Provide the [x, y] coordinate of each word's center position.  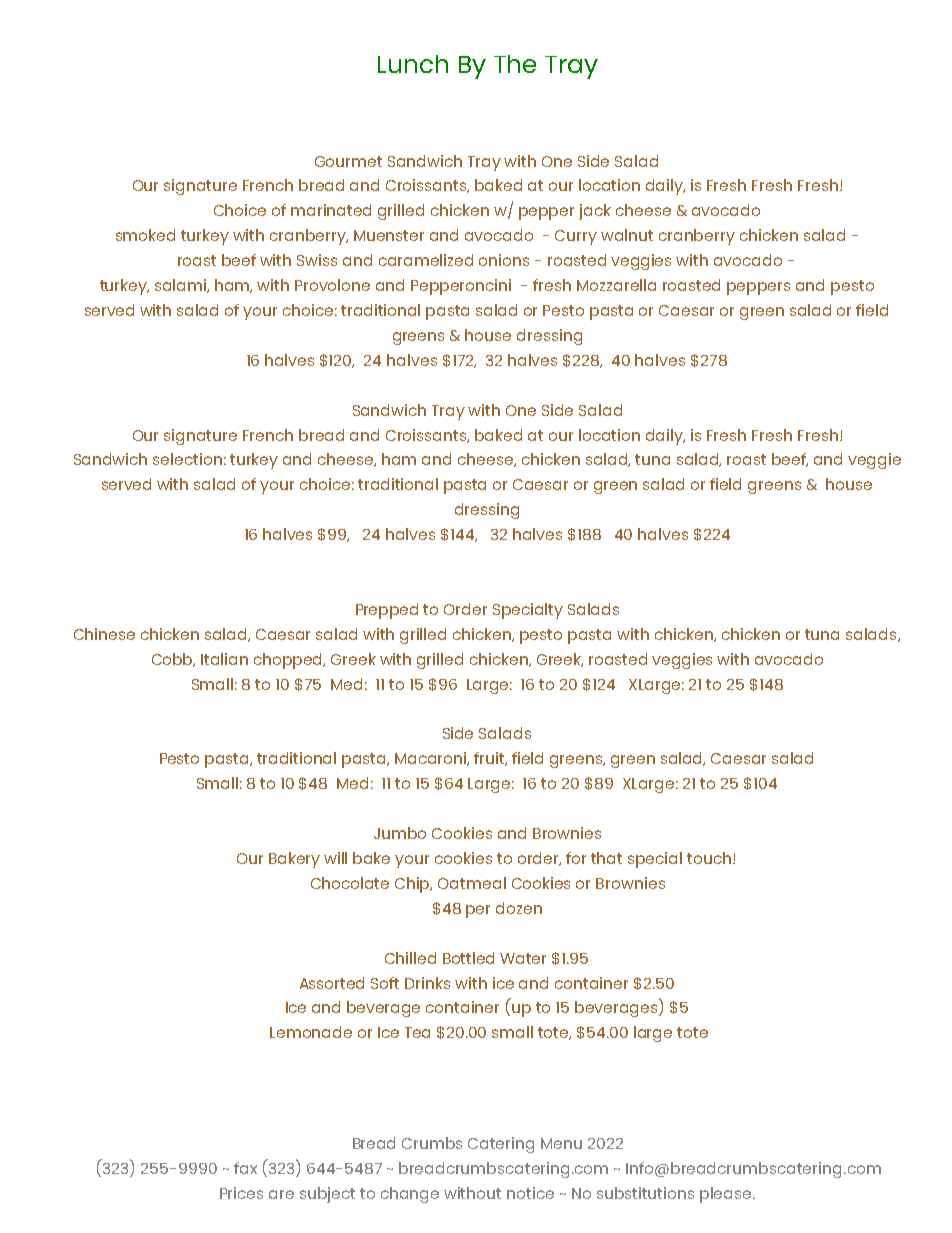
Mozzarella [616, 285]
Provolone [332, 285]
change [410, 1195]
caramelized [426, 260]
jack [595, 212]
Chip [413, 885]
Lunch [413, 64]
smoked [145, 235]
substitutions [645, 1193]
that [606, 858]
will [335, 858]
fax [245, 1168]
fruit [490, 759]
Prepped [387, 611]
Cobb [173, 660]
